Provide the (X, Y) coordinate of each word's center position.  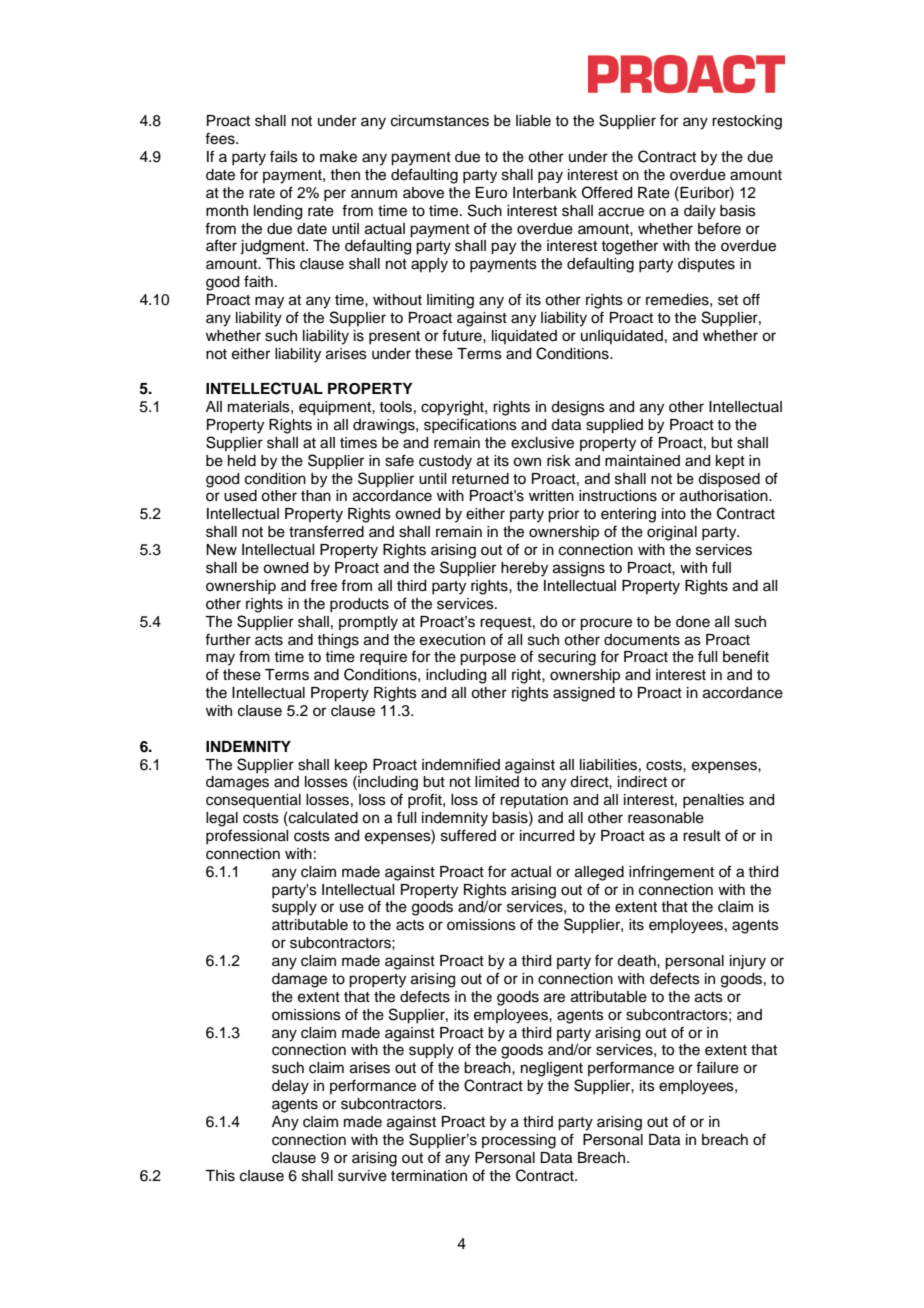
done (693, 622)
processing (519, 1141)
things (338, 641)
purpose (488, 659)
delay (290, 1087)
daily (700, 212)
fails (284, 156)
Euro (491, 193)
